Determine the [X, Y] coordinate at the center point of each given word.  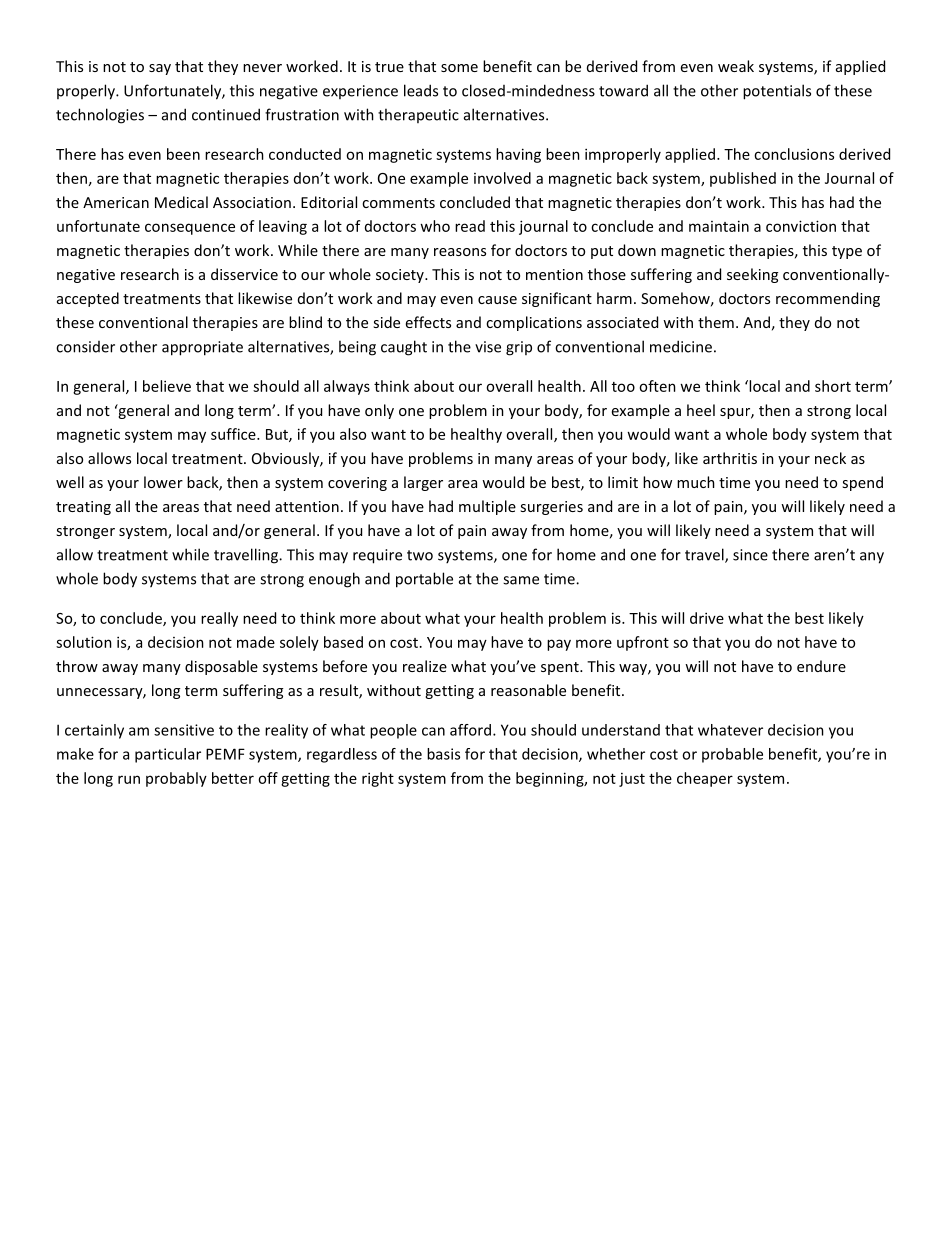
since [750, 555]
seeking [752, 275]
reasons [460, 252]
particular [168, 755]
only [379, 411]
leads [421, 90]
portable [424, 580]
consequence [190, 229]
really [219, 619]
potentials [777, 92]
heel [701, 410]
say [160, 69]
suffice [234, 434]
